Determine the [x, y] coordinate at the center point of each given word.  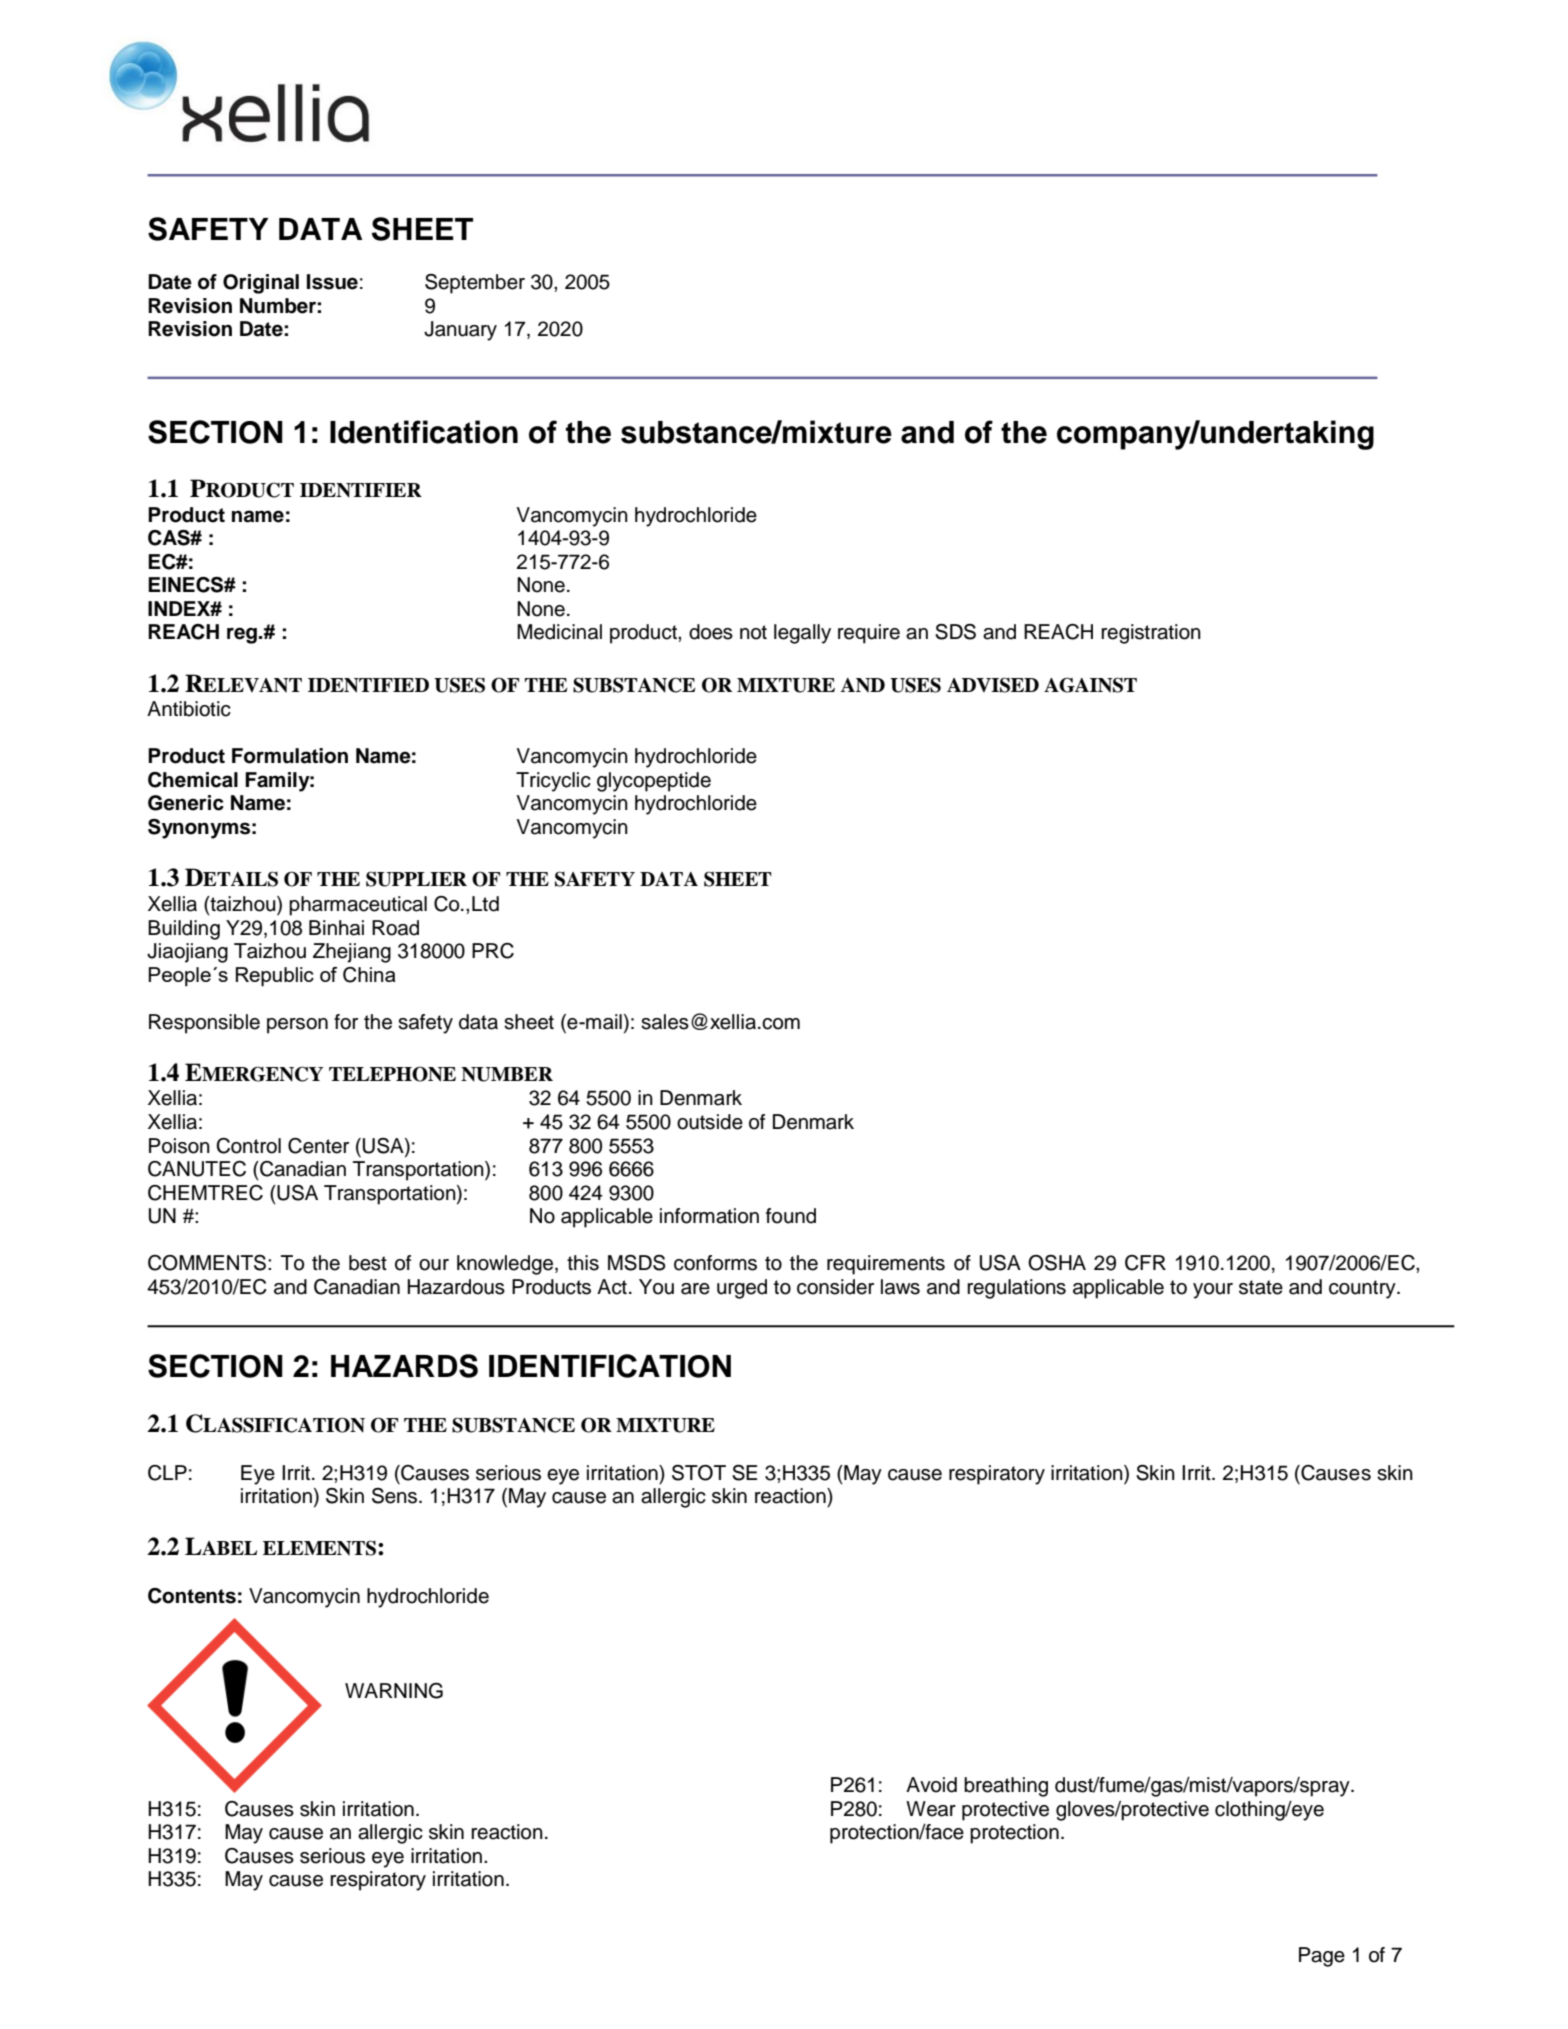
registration [1151, 634]
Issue [332, 282]
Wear [931, 1809]
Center [318, 1146]
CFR [1145, 1263]
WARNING [394, 1691]
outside [710, 1122]
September [475, 284]
